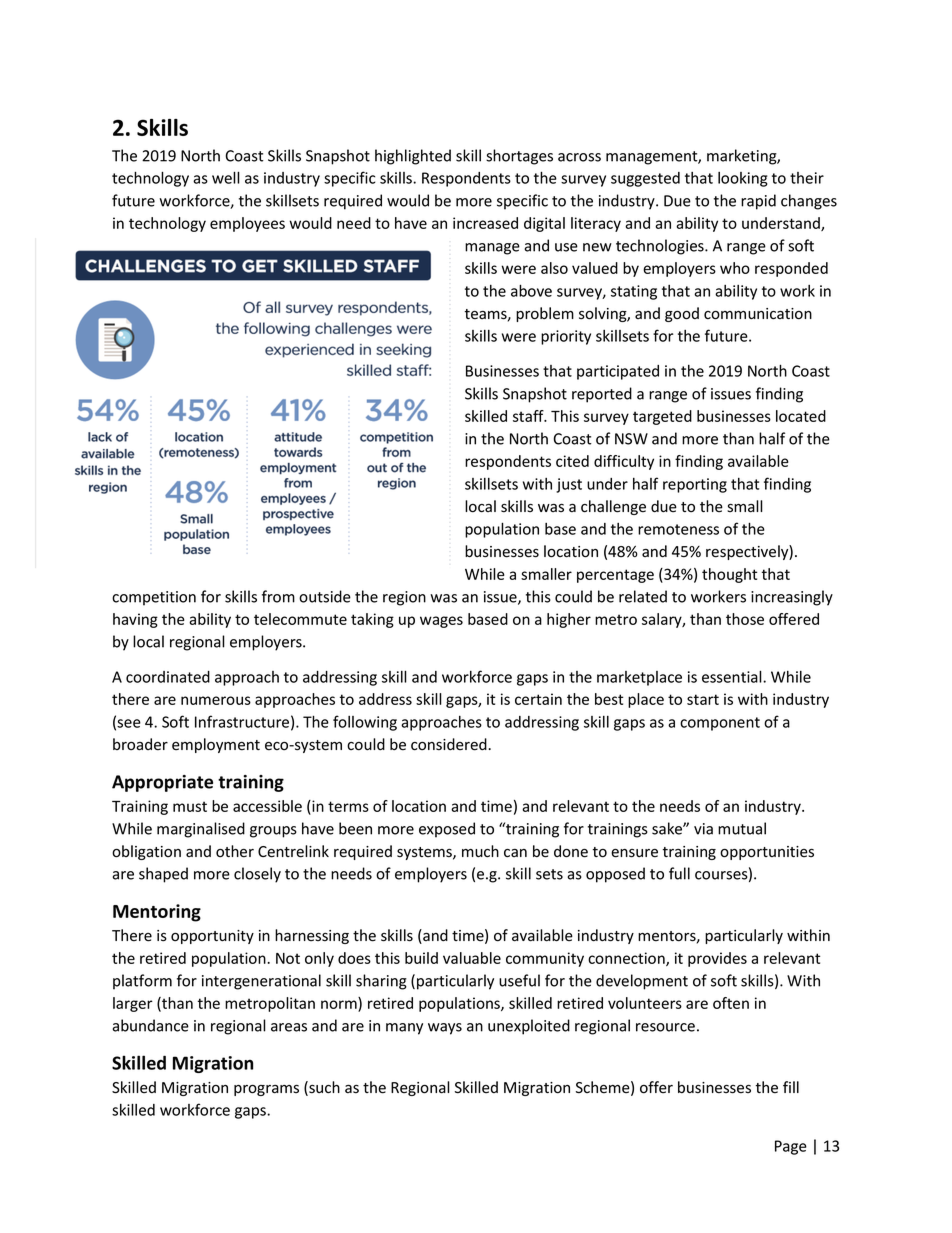  Describe the element at coordinates (226, 177) in the page. I see `well` at that location.
